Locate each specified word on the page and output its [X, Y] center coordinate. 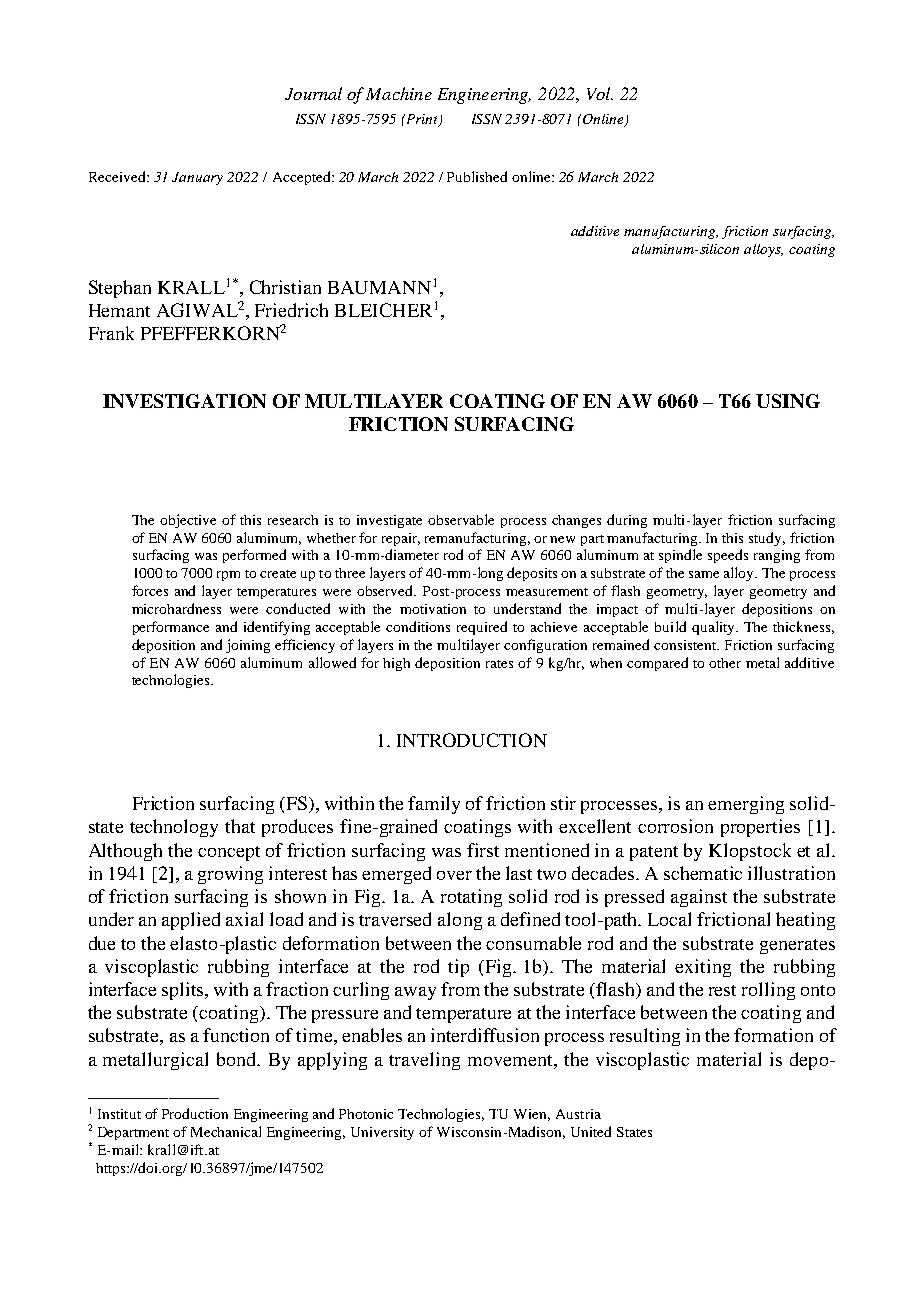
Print [421, 120]
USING [788, 401]
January [197, 178]
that [240, 826]
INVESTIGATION [184, 401]
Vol [600, 93]
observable [461, 519]
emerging [746, 805]
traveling [424, 1061]
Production [195, 1113]
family [434, 805]
